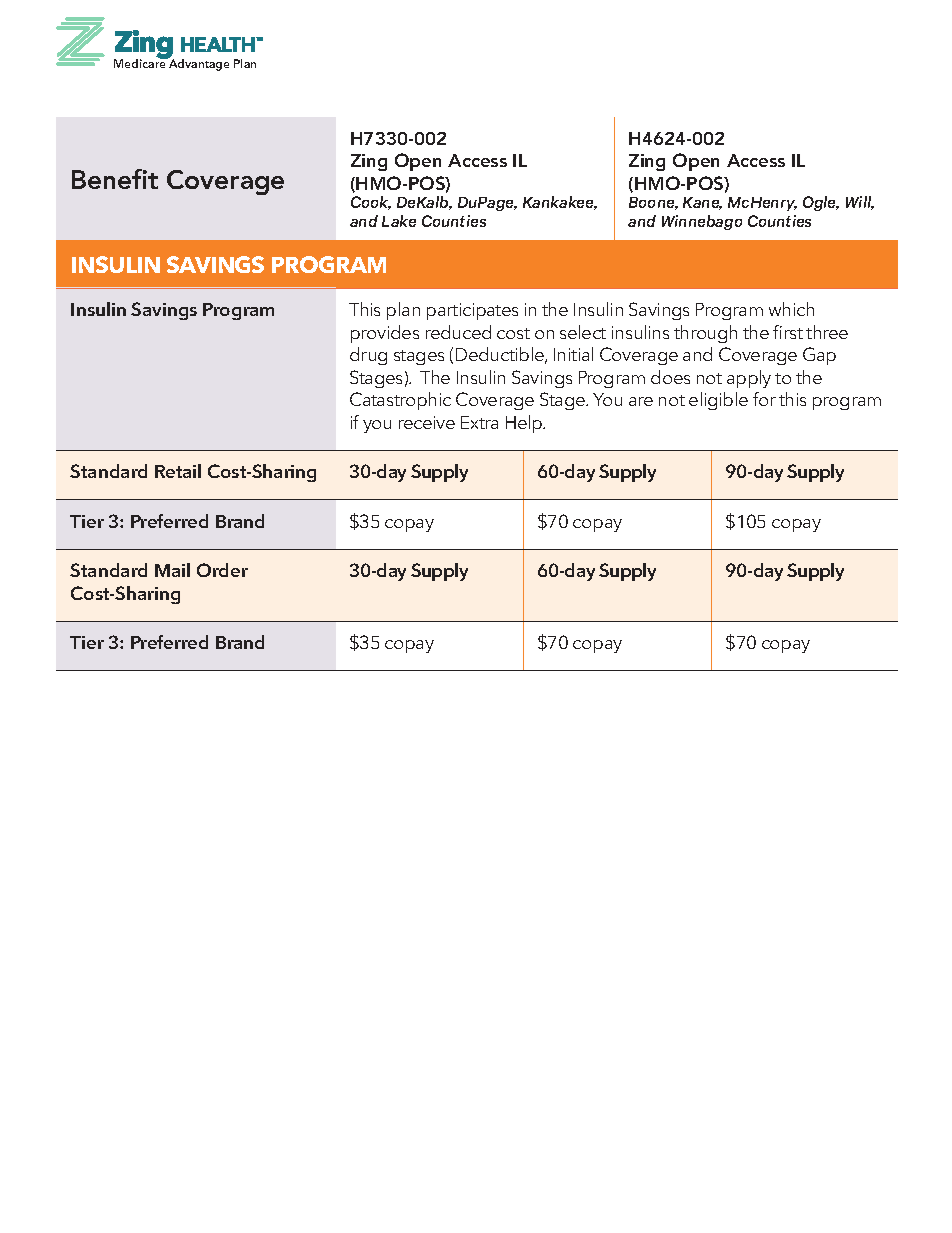  What do you see at coordinates (821, 203) in the page?
I see `Ogle` at bounding box center [821, 203].
